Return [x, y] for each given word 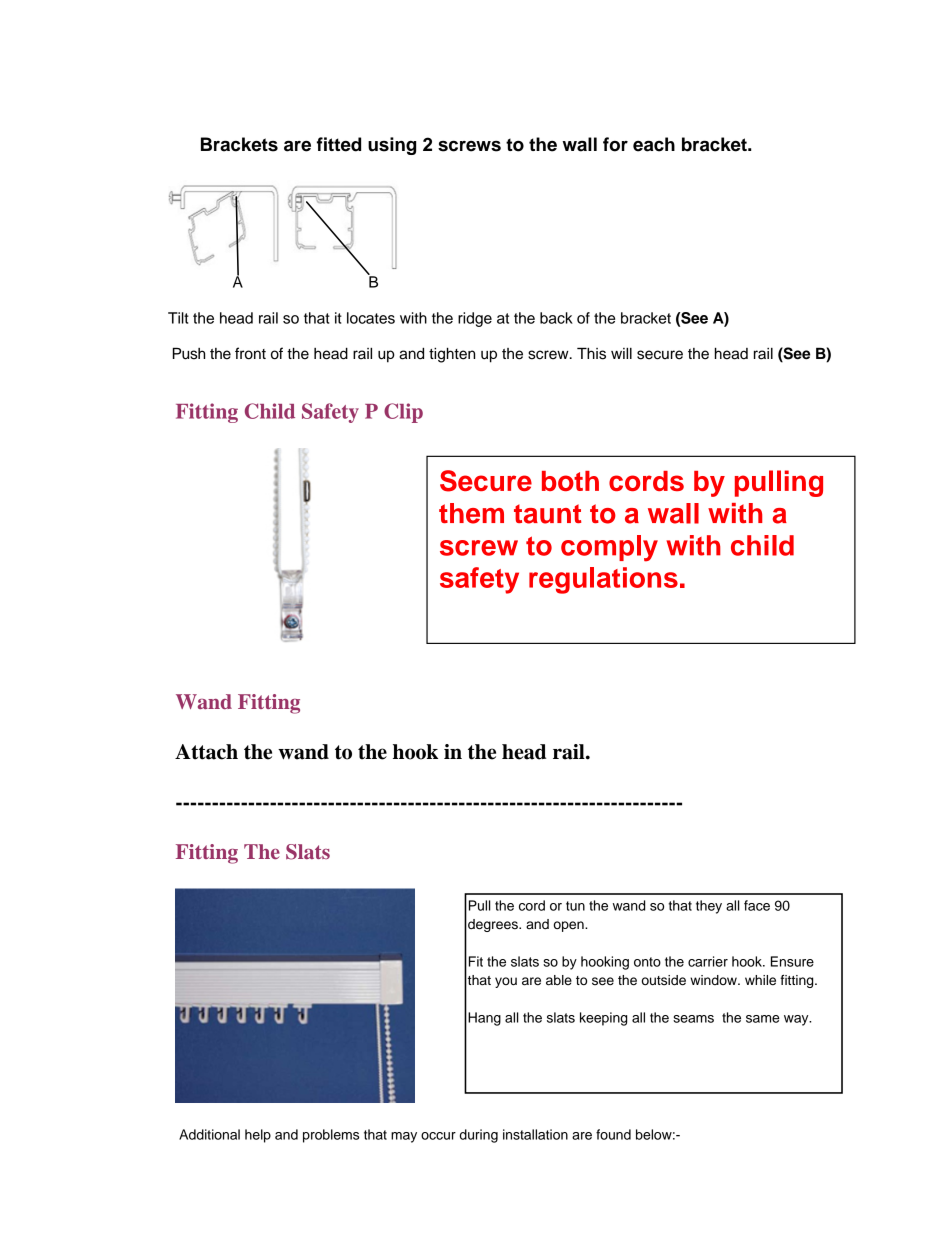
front [250, 353]
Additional [209, 1134]
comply [609, 548]
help [258, 1136]
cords [646, 481]
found [613, 1134]
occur [438, 1136]
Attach [206, 752]
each [654, 144]
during [479, 1136]
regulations [603, 580]
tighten [452, 355]
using [392, 146]
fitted [339, 144]
